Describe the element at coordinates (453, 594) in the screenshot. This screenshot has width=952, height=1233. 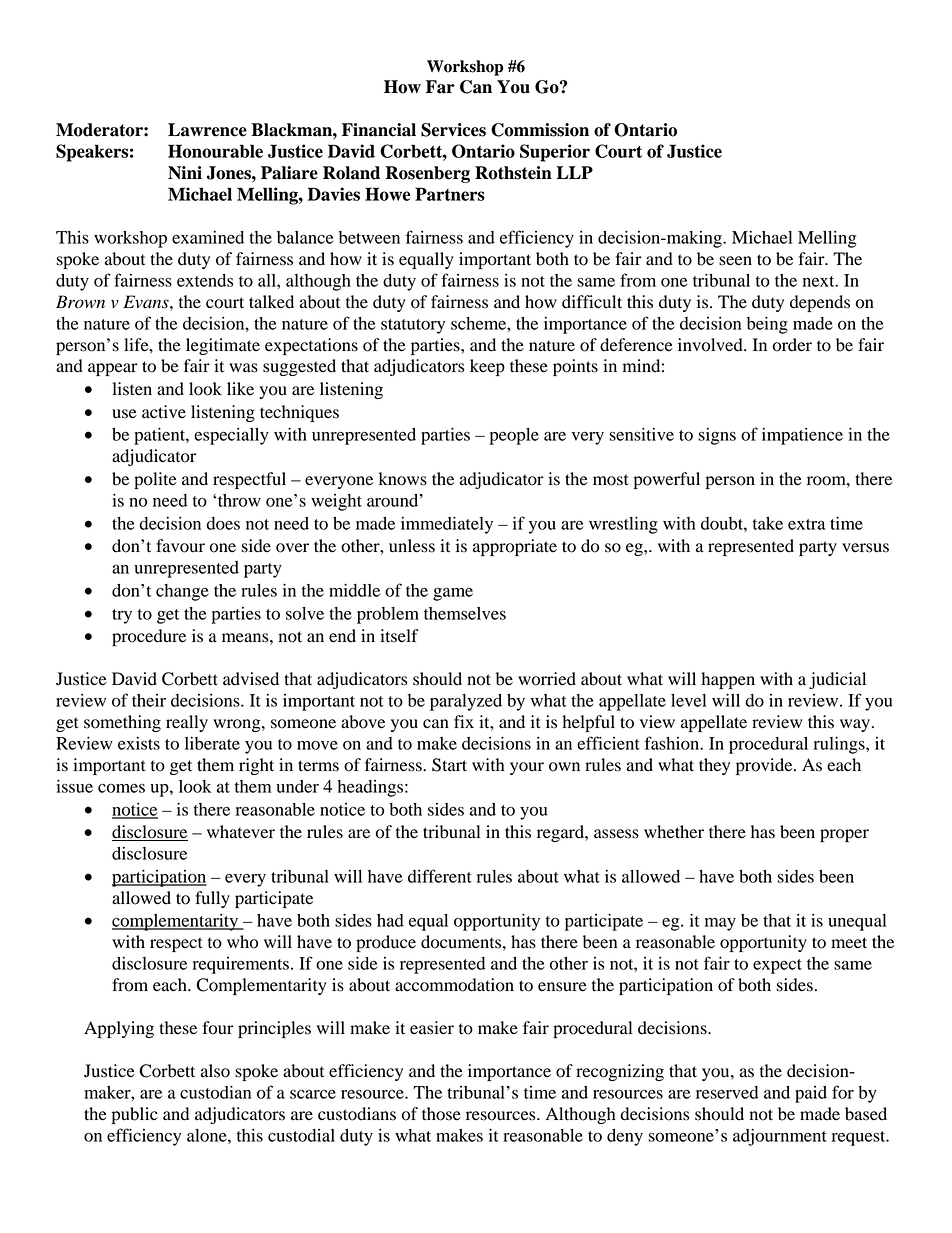
I see `game` at that location.
